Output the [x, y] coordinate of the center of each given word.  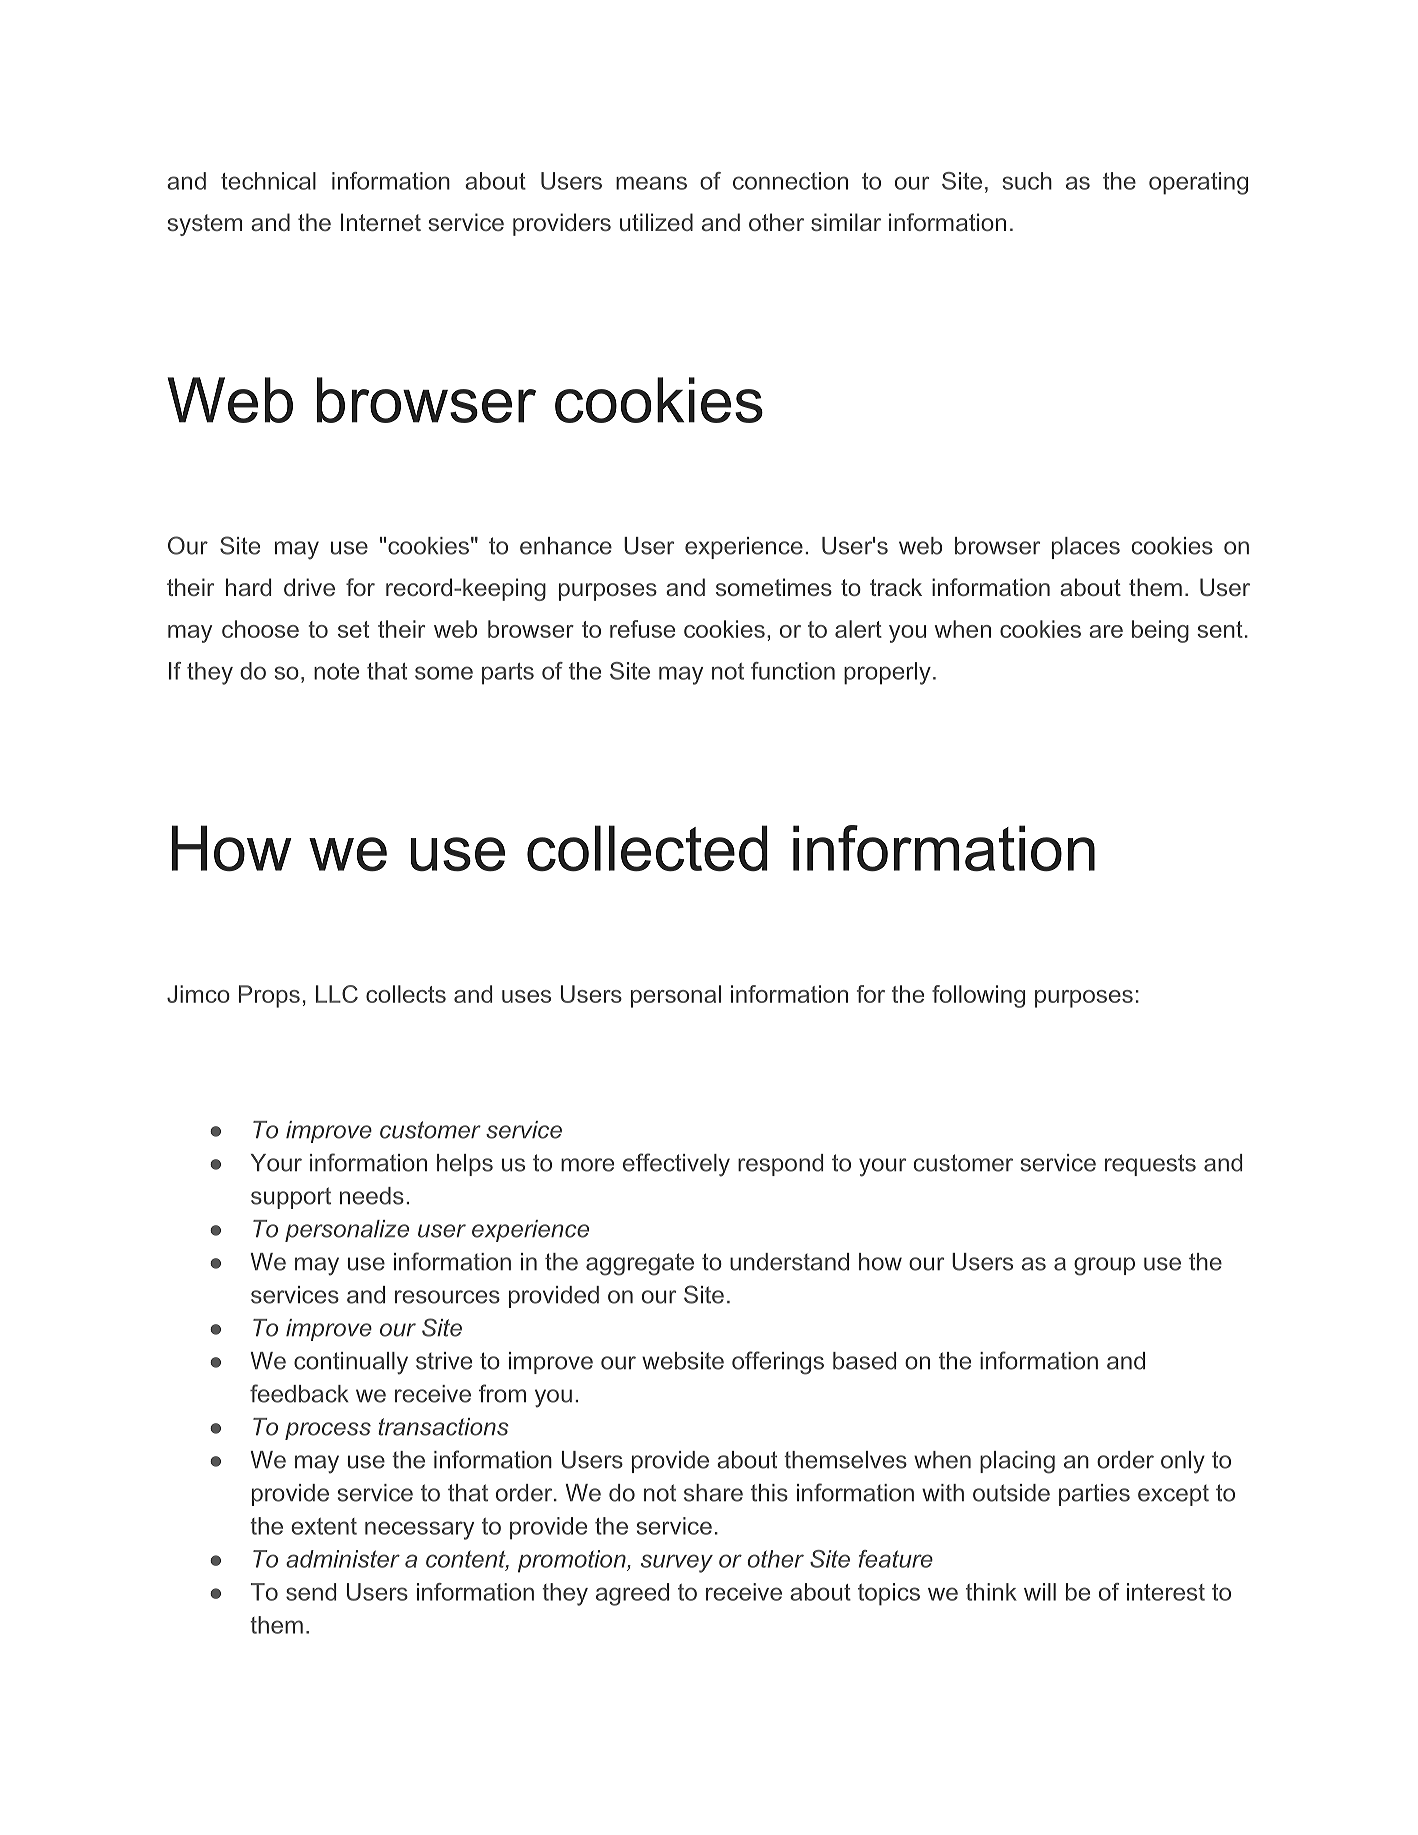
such [1027, 181]
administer [343, 1559]
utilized [656, 222]
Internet [381, 222]
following [978, 996]
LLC [337, 994]
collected [647, 848]
